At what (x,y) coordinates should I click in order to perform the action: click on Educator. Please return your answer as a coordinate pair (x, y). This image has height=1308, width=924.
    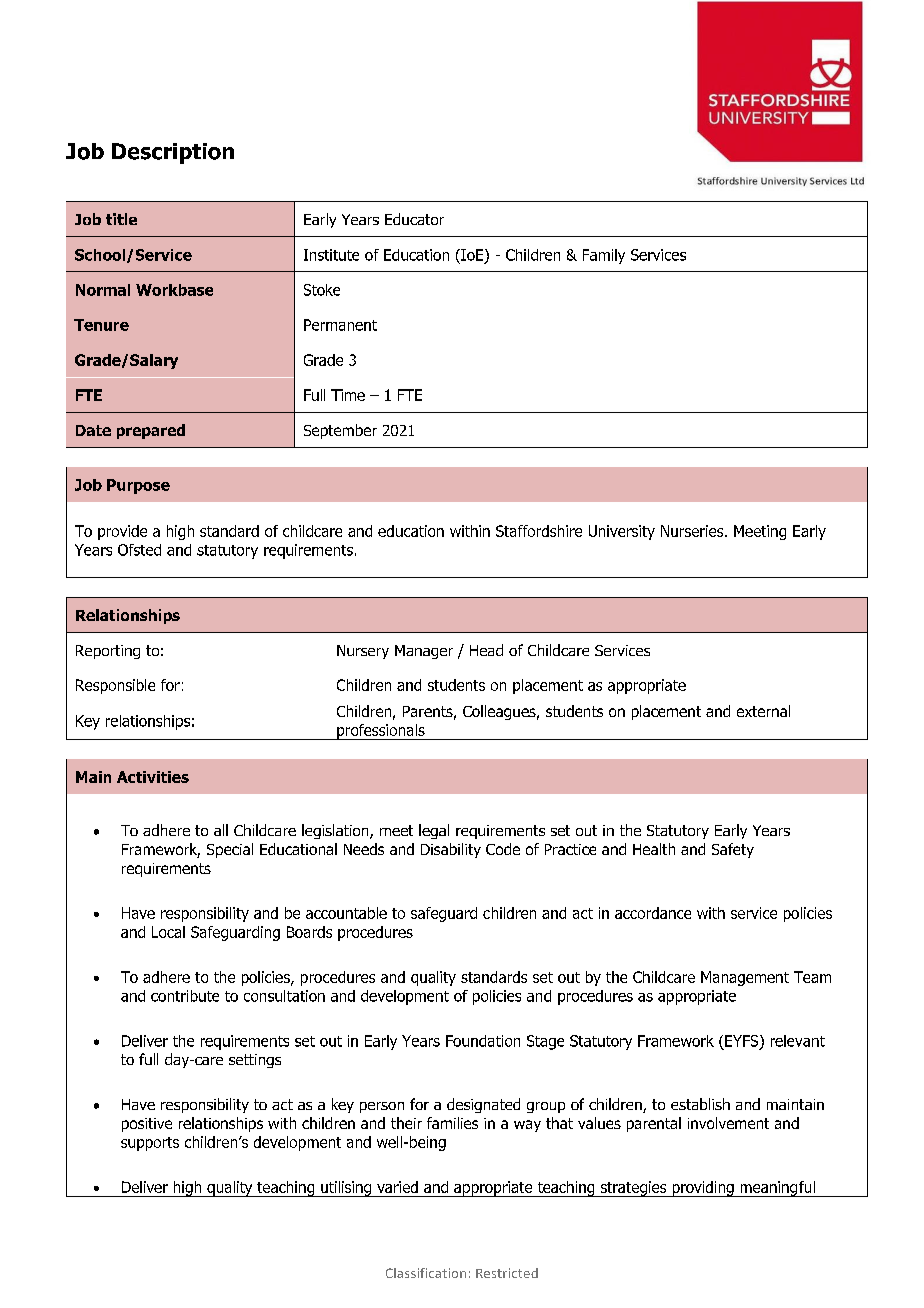
    Looking at the image, I should click on (414, 219).
